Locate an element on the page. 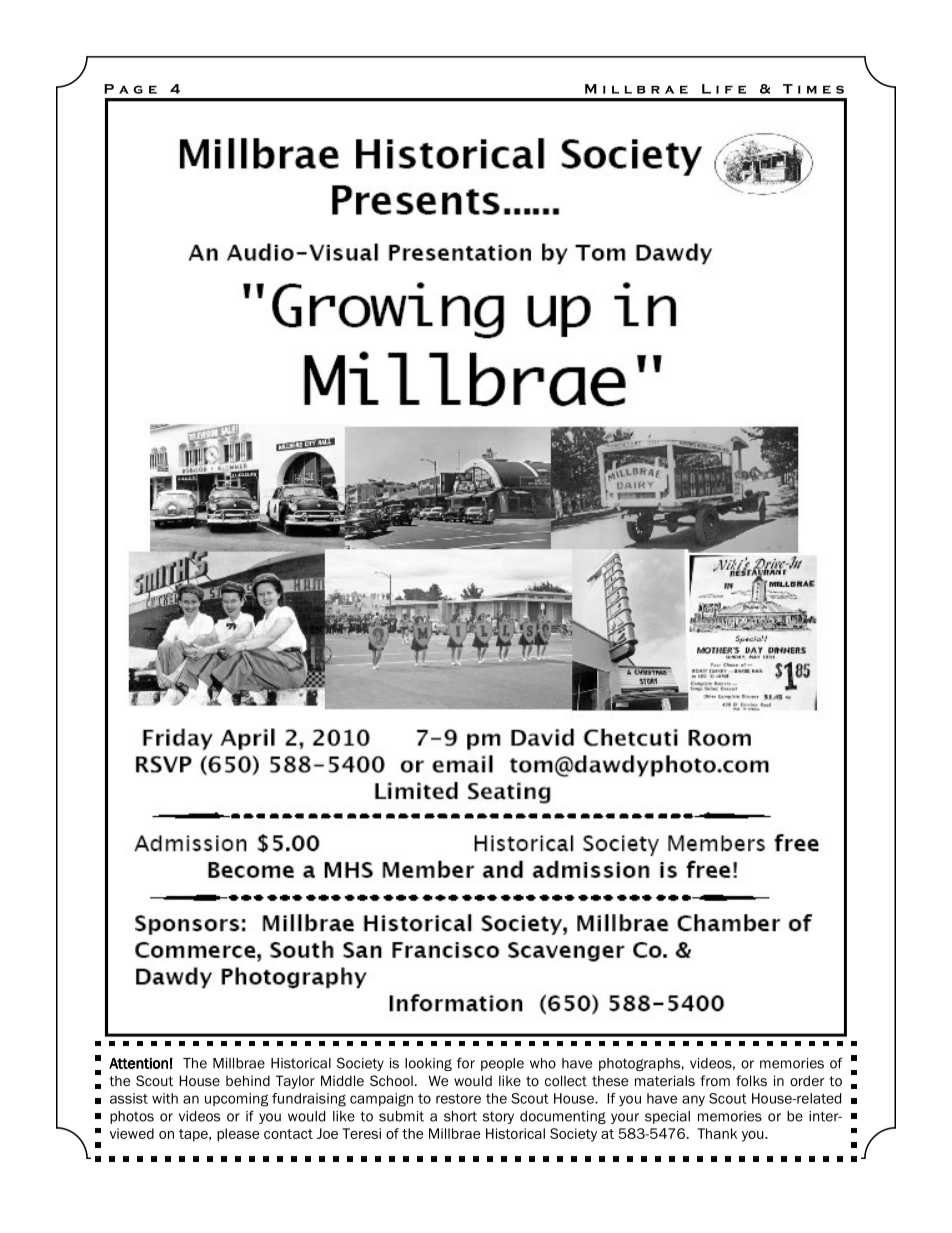  people is located at coordinates (502, 1064).
